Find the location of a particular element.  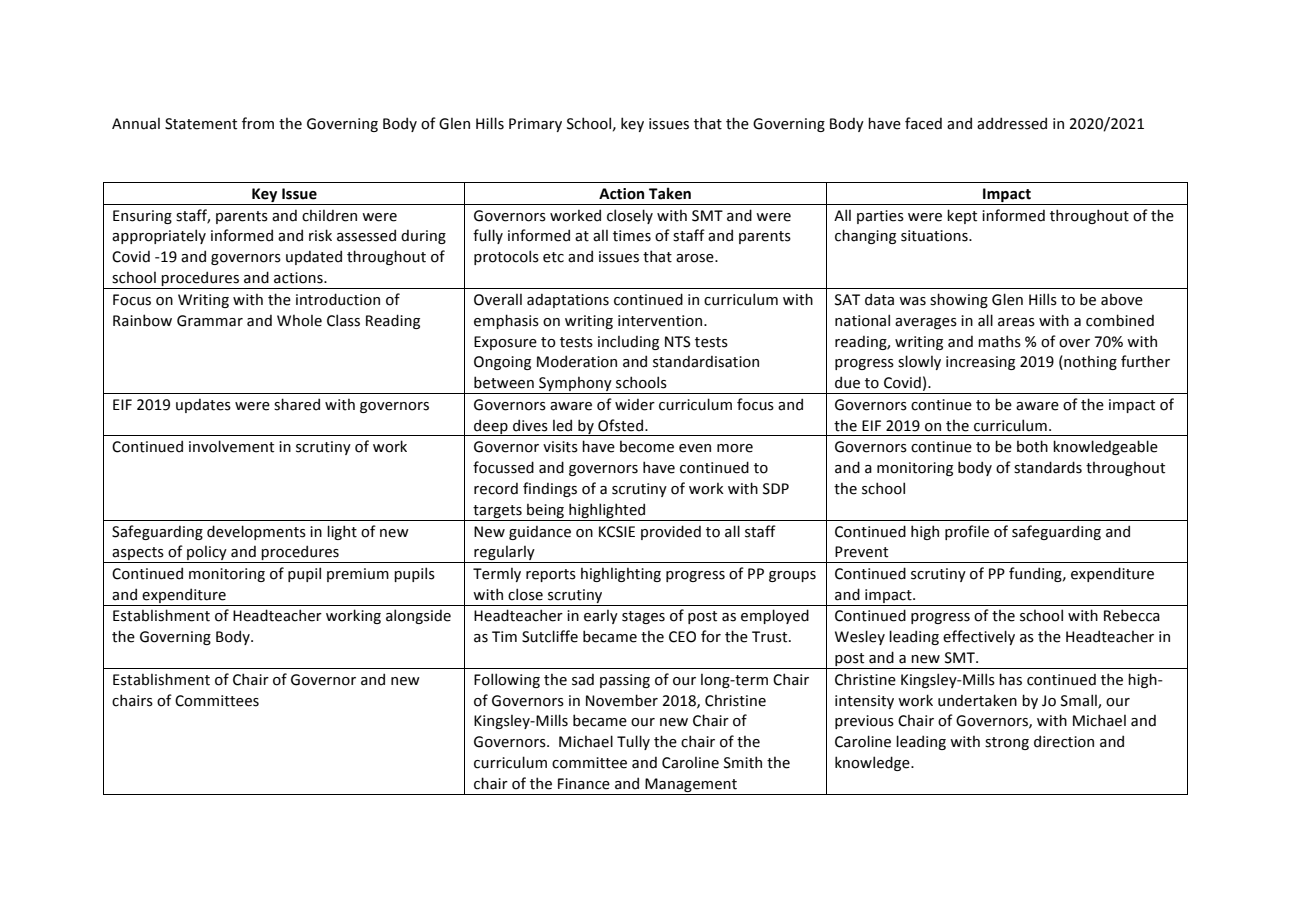

provided is located at coordinates (671, 532).
